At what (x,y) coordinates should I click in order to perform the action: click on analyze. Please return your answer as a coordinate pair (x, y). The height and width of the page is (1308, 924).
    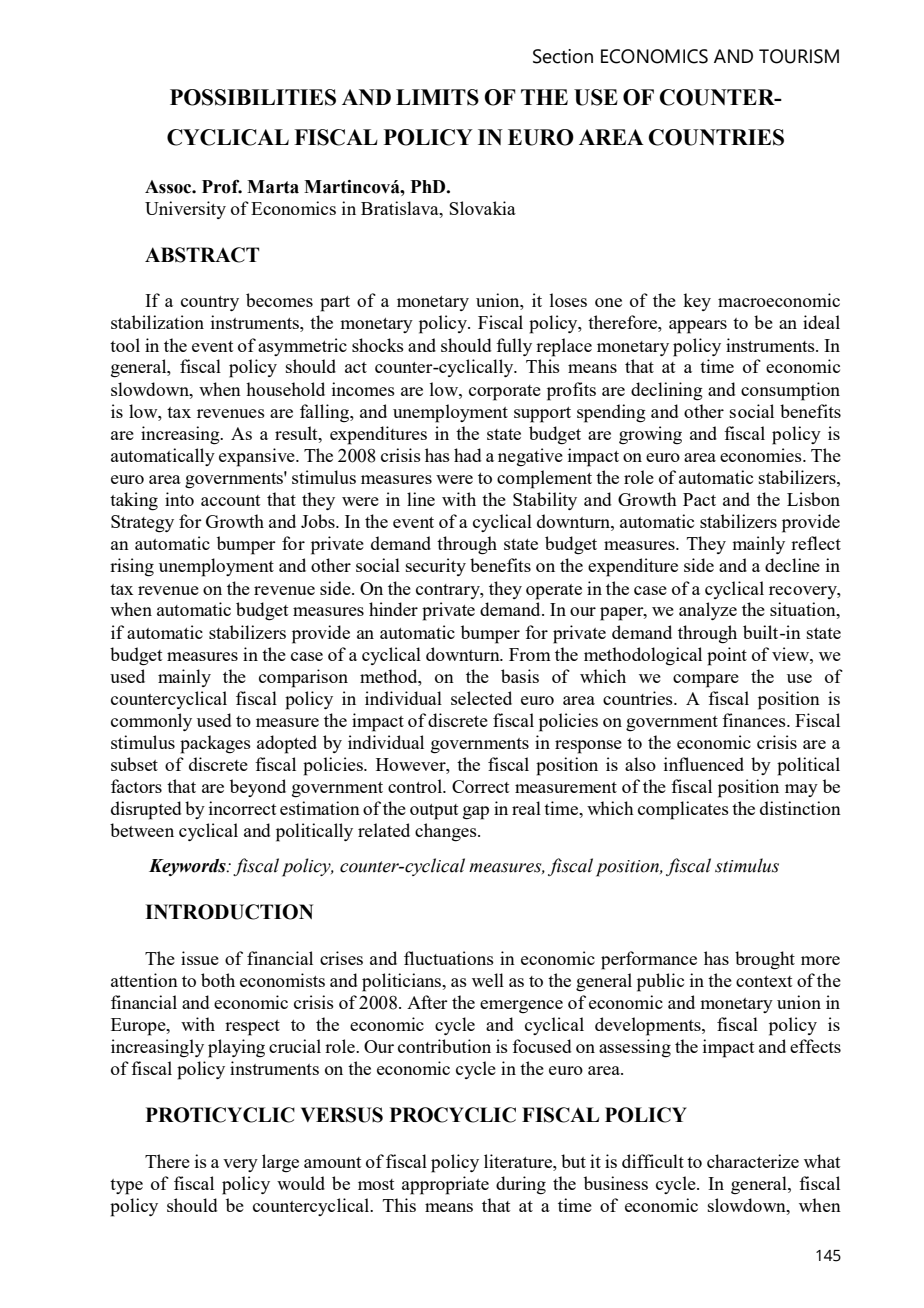
    Looking at the image, I should click on (708, 611).
